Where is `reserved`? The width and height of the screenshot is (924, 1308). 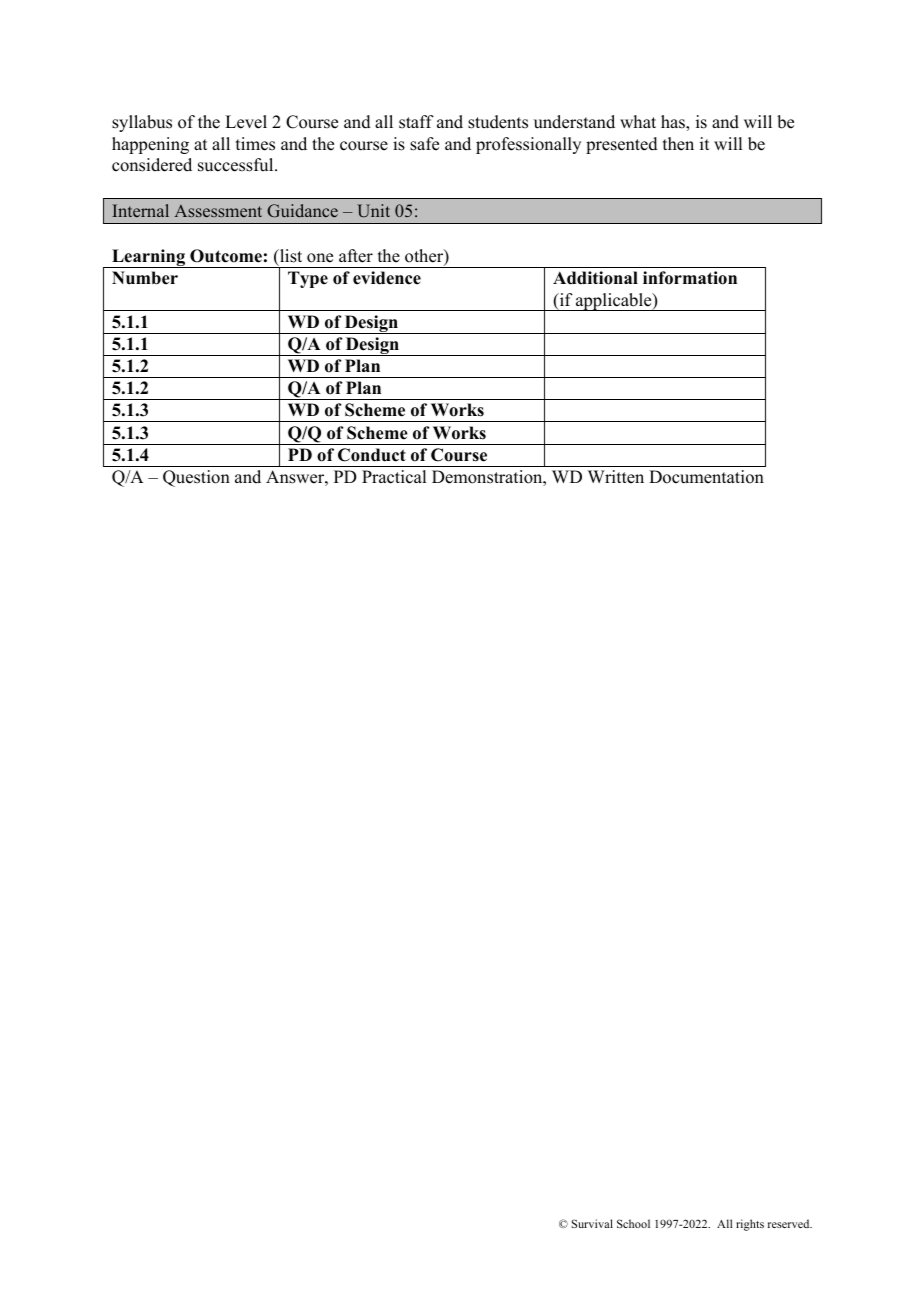
reserved is located at coordinates (790, 1223).
